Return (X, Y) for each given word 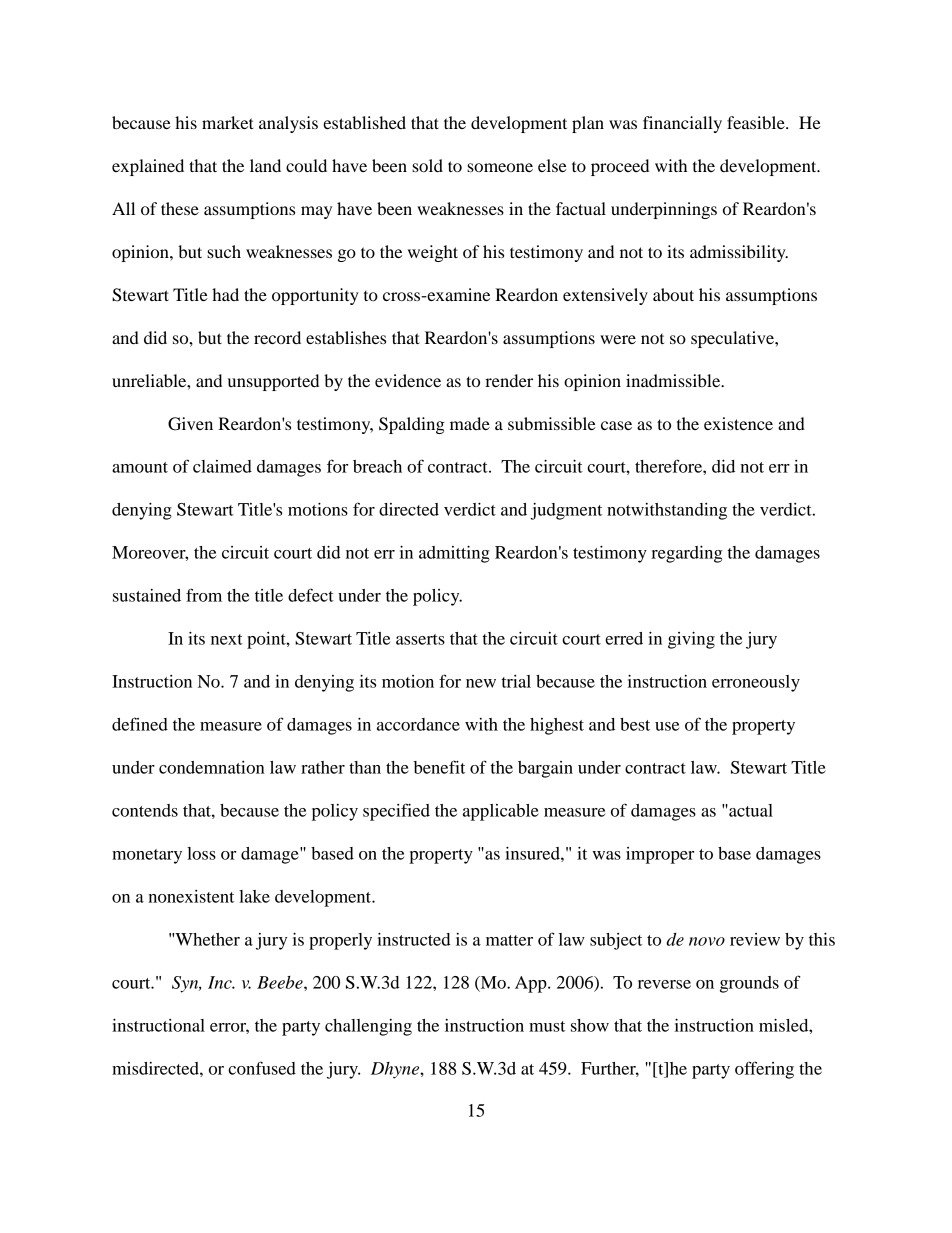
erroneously (756, 683)
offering (764, 1070)
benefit (439, 767)
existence (738, 423)
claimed (222, 466)
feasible (757, 122)
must (547, 1026)
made (470, 423)
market (228, 122)
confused (262, 1068)
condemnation (212, 767)
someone (500, 167)
